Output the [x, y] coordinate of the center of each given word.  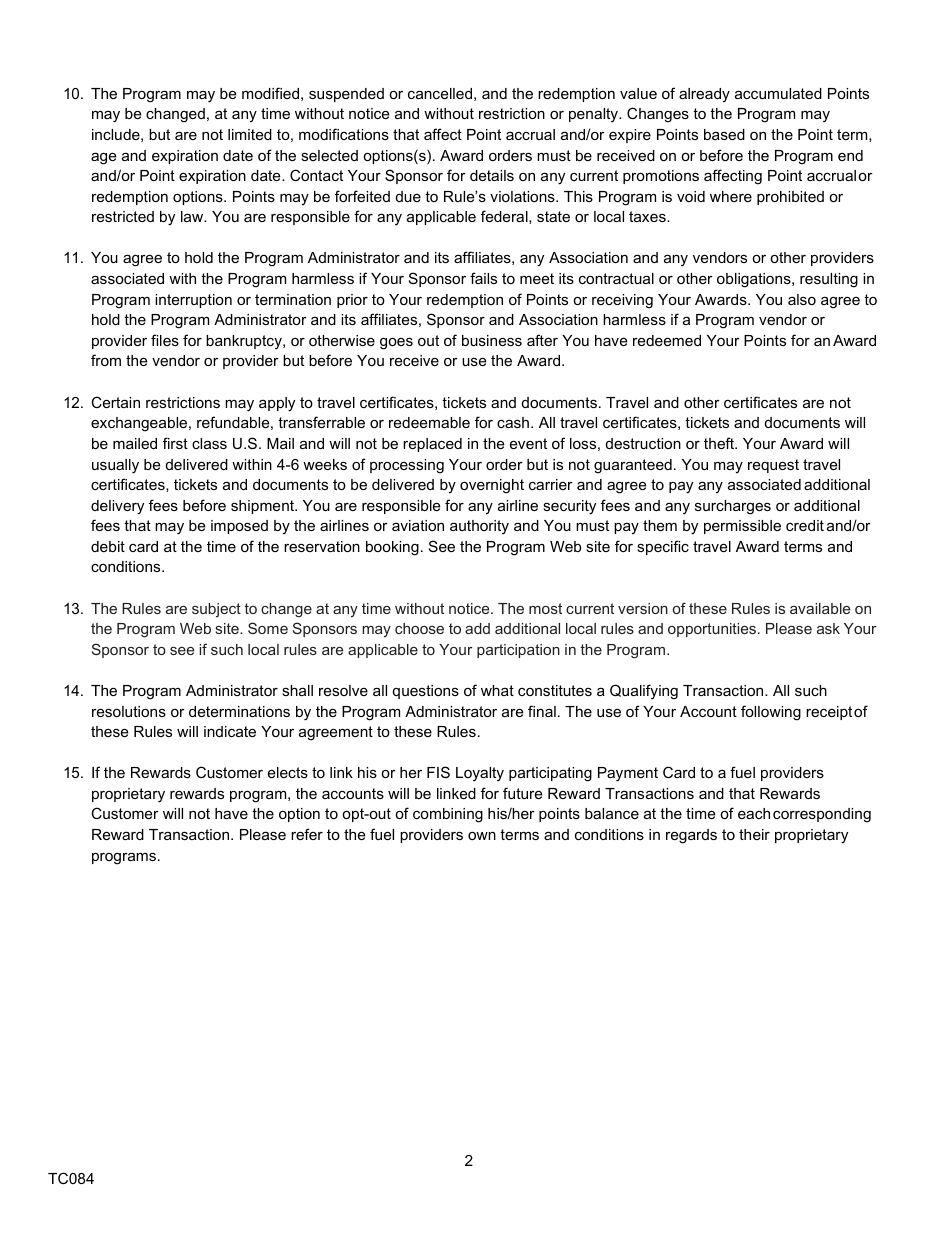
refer [307, 834]
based [724, 134]
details [492, 175]
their [754, 834]
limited [250, 134]
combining [448, 815]
